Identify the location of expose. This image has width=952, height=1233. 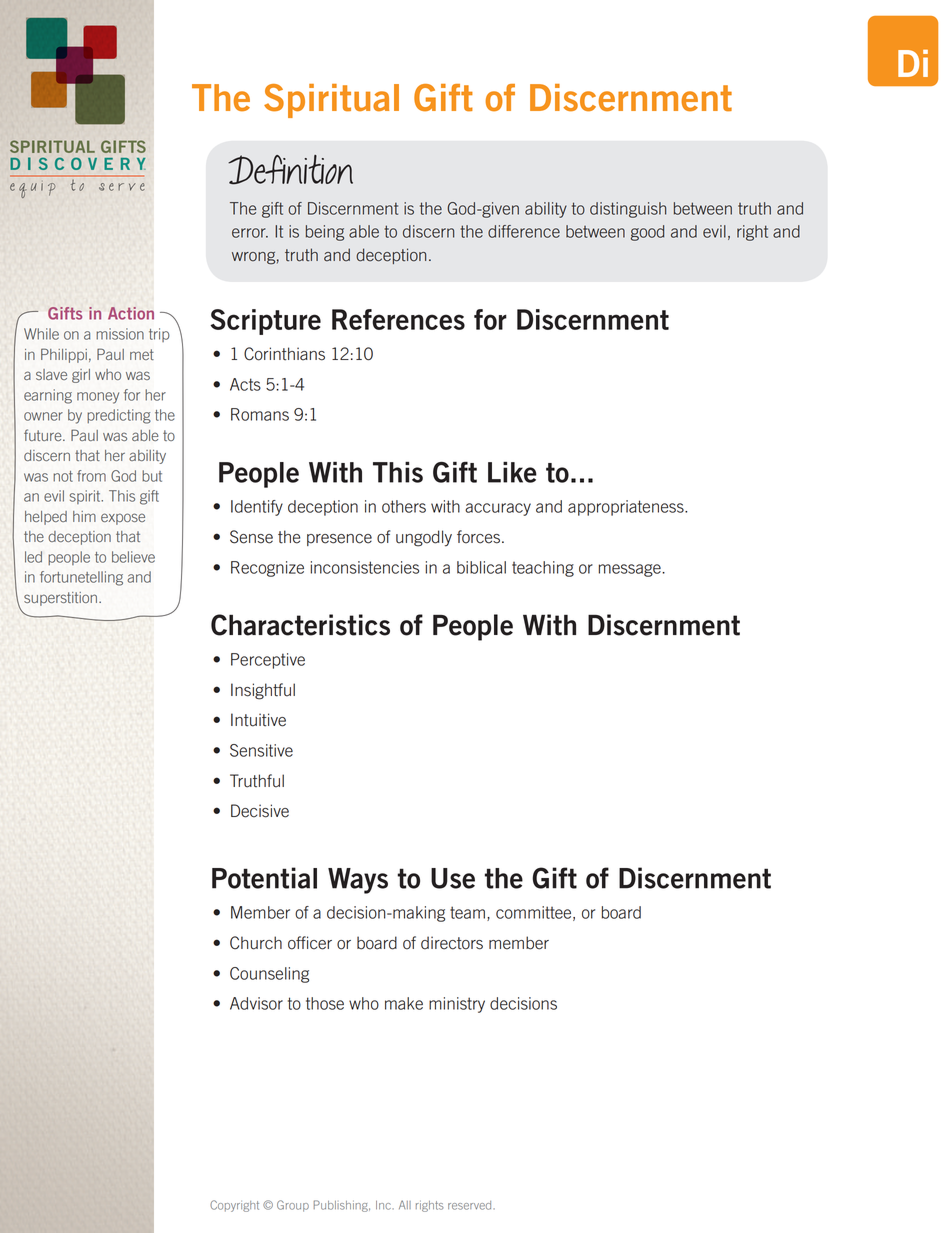
(123, 519).
